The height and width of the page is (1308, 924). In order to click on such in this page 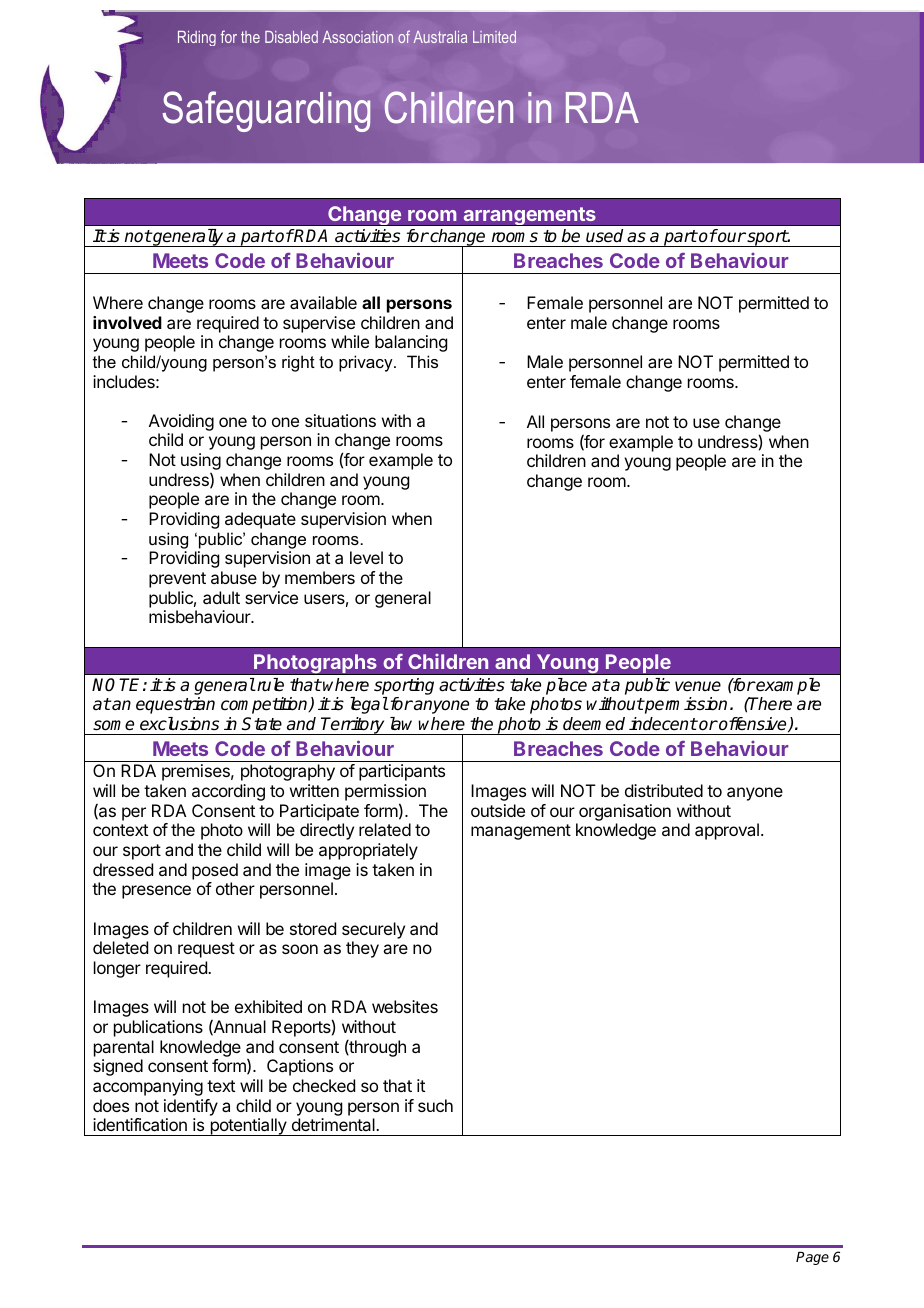, I will do `click(435, 1105)`.
